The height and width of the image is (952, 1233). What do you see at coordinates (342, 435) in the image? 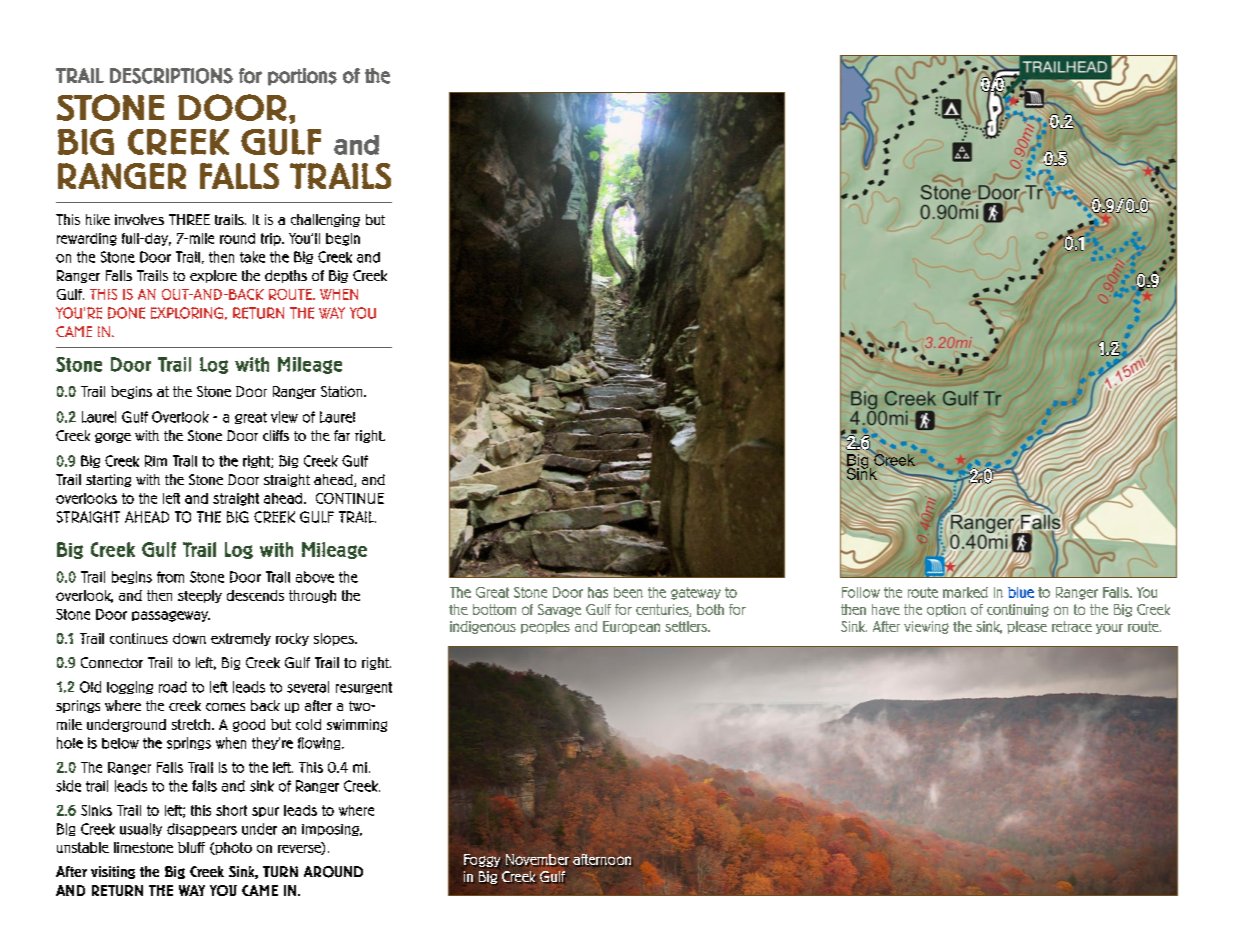
I see `far` at bounding box center [342, 435].
